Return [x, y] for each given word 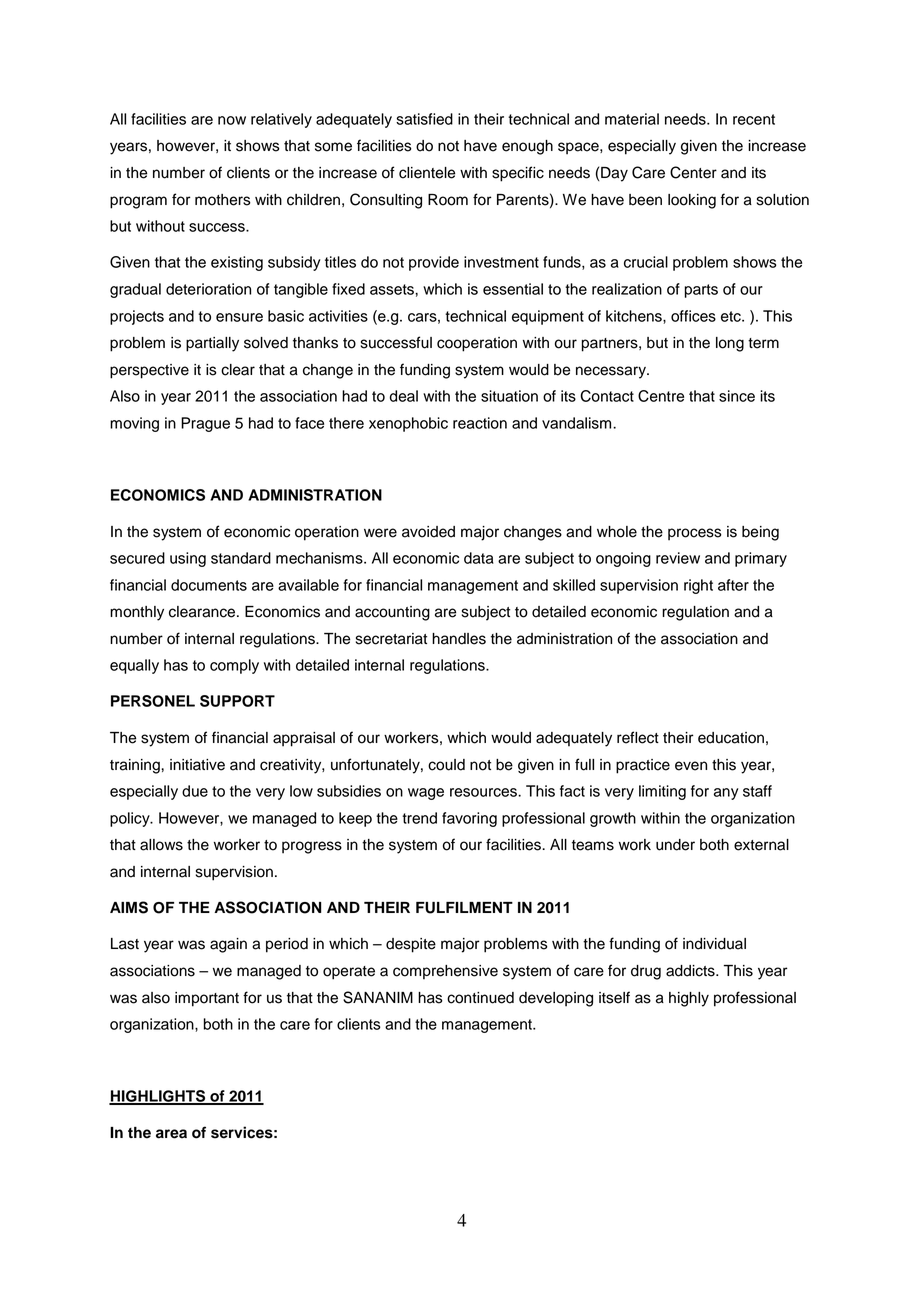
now [232, 120]
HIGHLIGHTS [158, 1097]
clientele [427, 173]
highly [689, 999]
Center [693, 172]
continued [480, 998]
